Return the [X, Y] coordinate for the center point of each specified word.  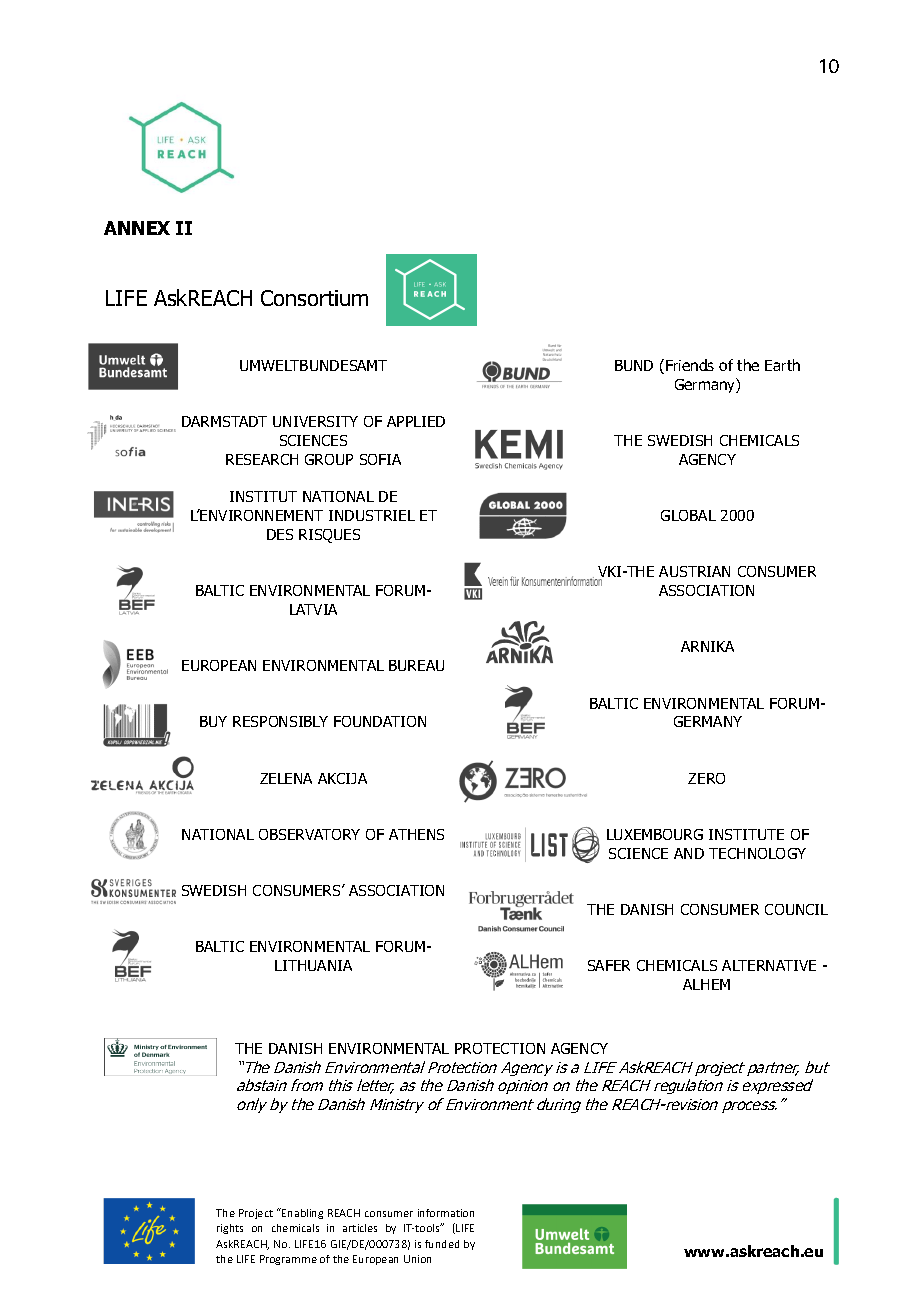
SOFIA [380, 459]
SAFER [609, 965]
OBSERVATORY [309, 834]
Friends [690, 365]
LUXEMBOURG [655, 834]
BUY [213, 721]
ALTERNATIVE [769, 965]
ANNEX [137, 228]
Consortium [314, 298]
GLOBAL [688, 515]
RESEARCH [262, 459]
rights [230, 1229]
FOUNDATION [380, 721]
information [446, 1213]
